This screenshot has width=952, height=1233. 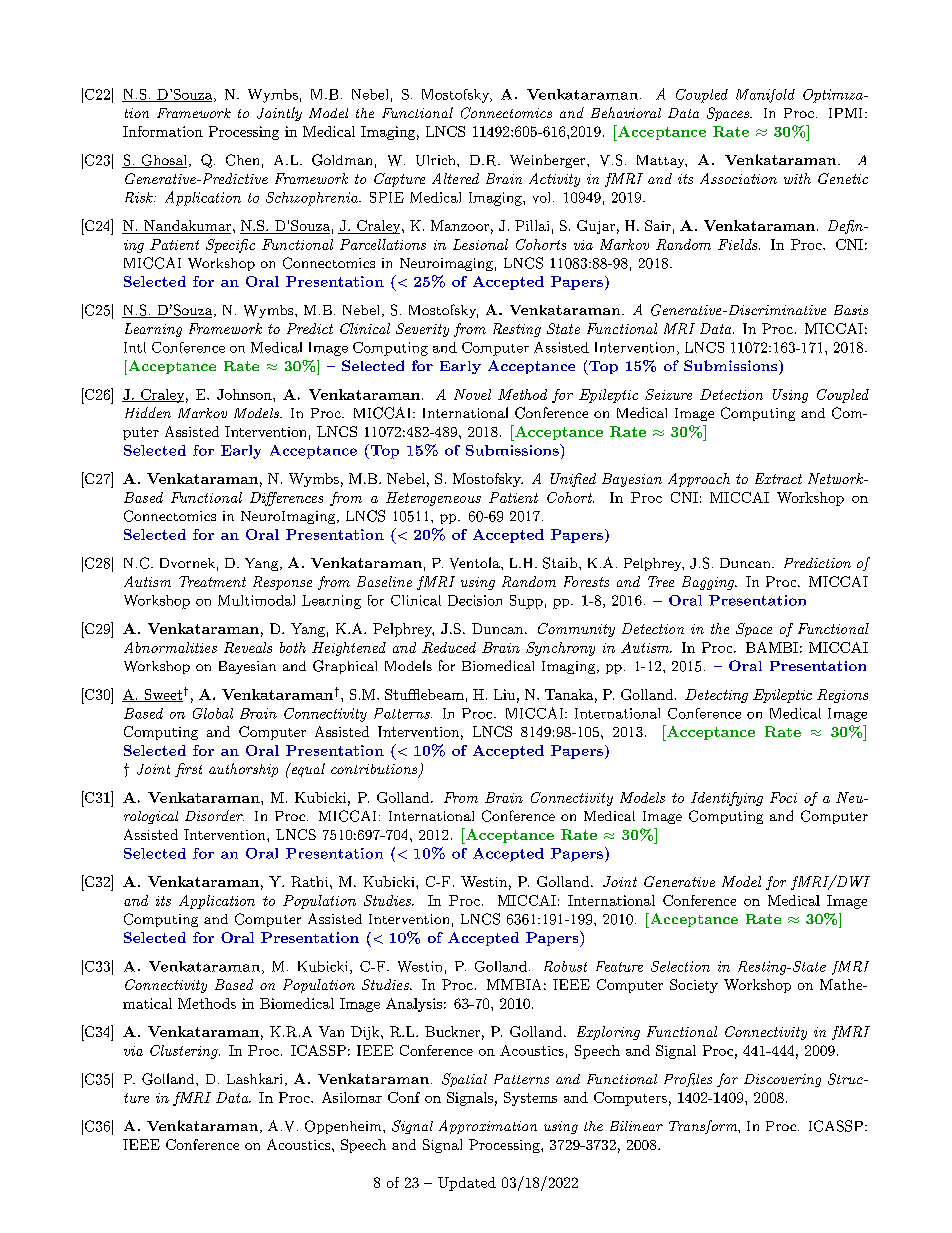 I want to click on Extract, so click(x=778, y=478).
